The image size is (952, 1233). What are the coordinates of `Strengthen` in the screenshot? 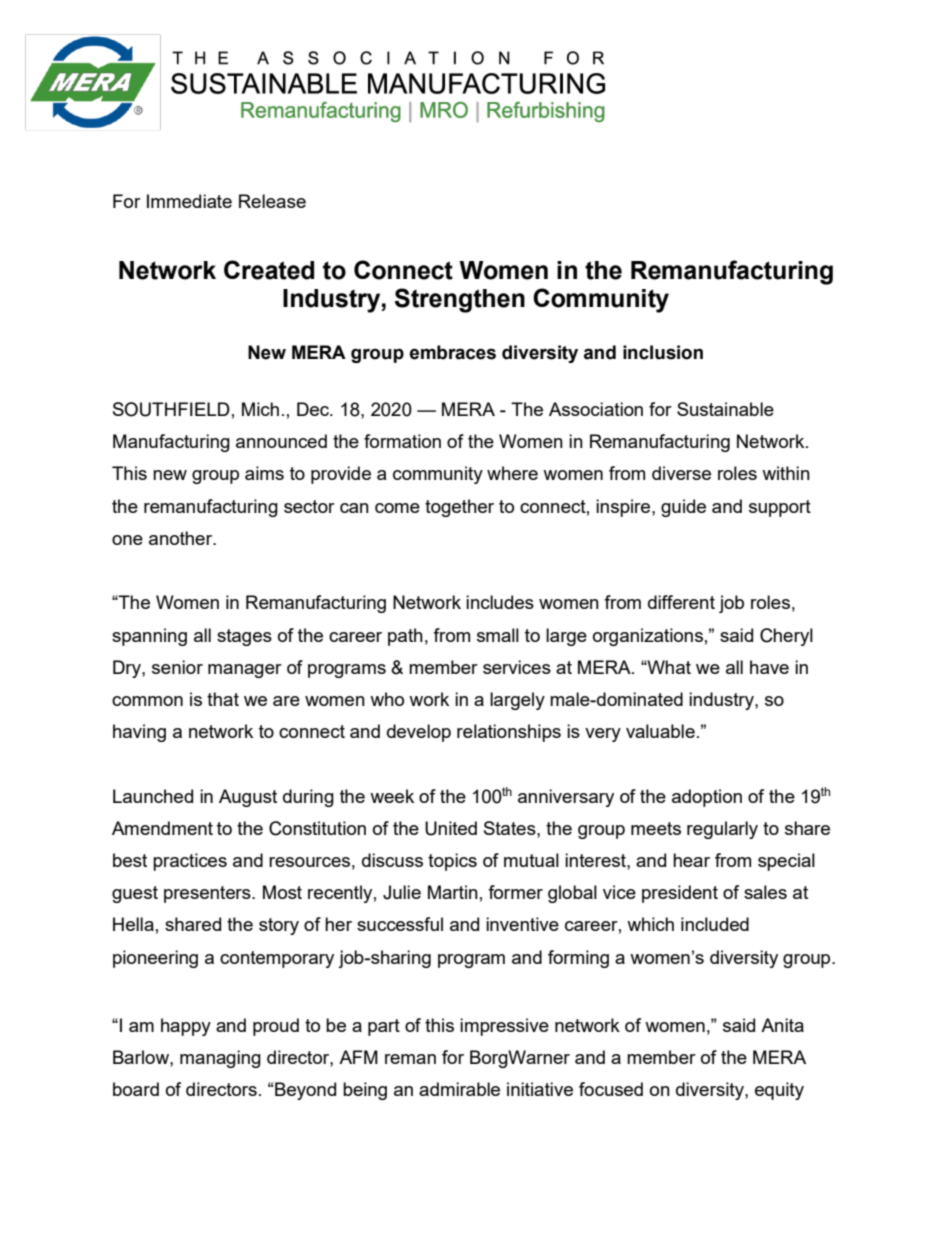 It's located at (460, 300).
